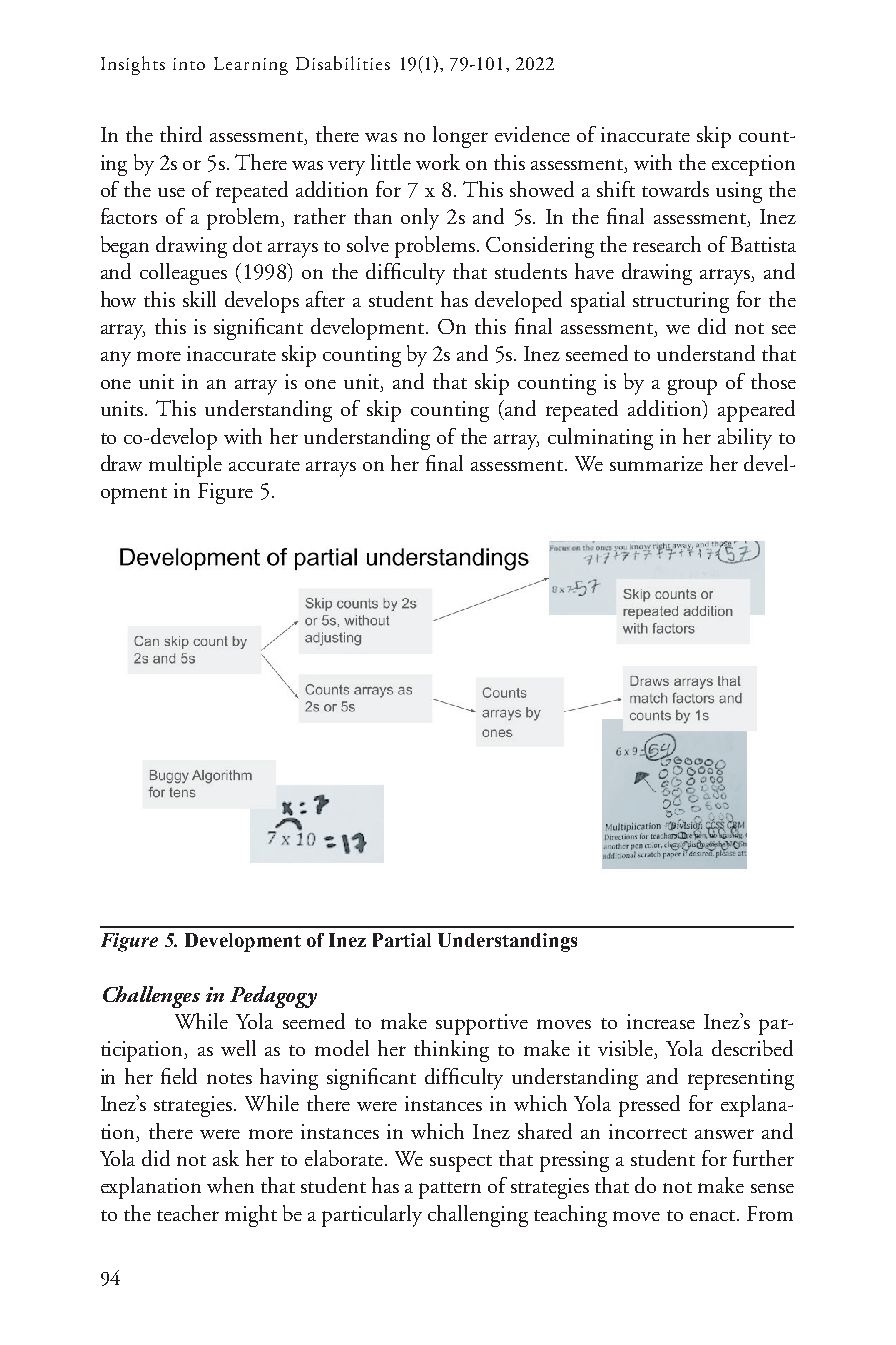  I want to click on towards, so click(675, 189).
